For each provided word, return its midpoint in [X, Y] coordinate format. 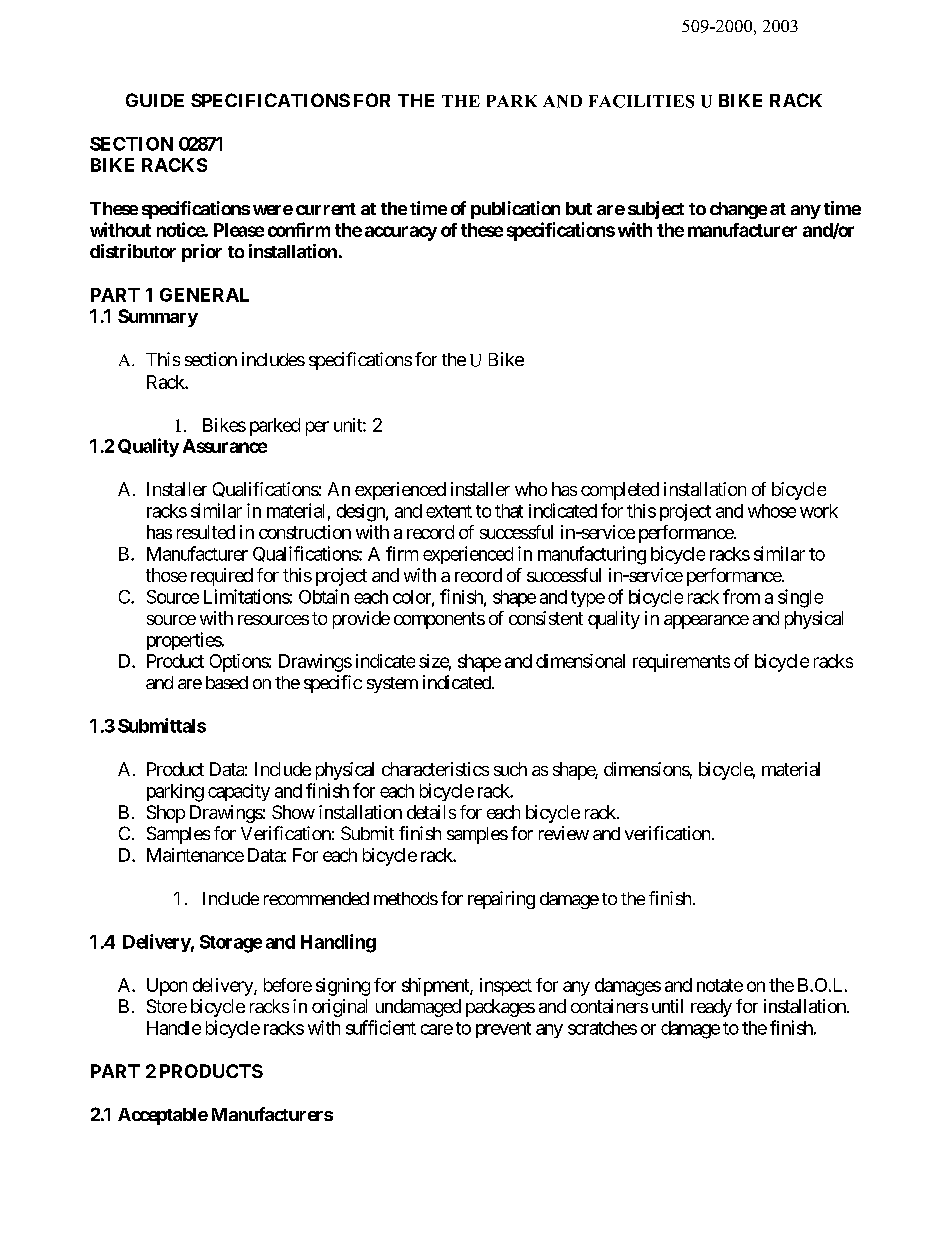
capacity [239, 792]
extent [449, 511]
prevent [503, 1030]
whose [772, 511]
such [510, 769]
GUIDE [155, 100]
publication [515, 210]
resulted [206, 532]
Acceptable [163, 1116]
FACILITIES [641, 101]
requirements [681, 663]
